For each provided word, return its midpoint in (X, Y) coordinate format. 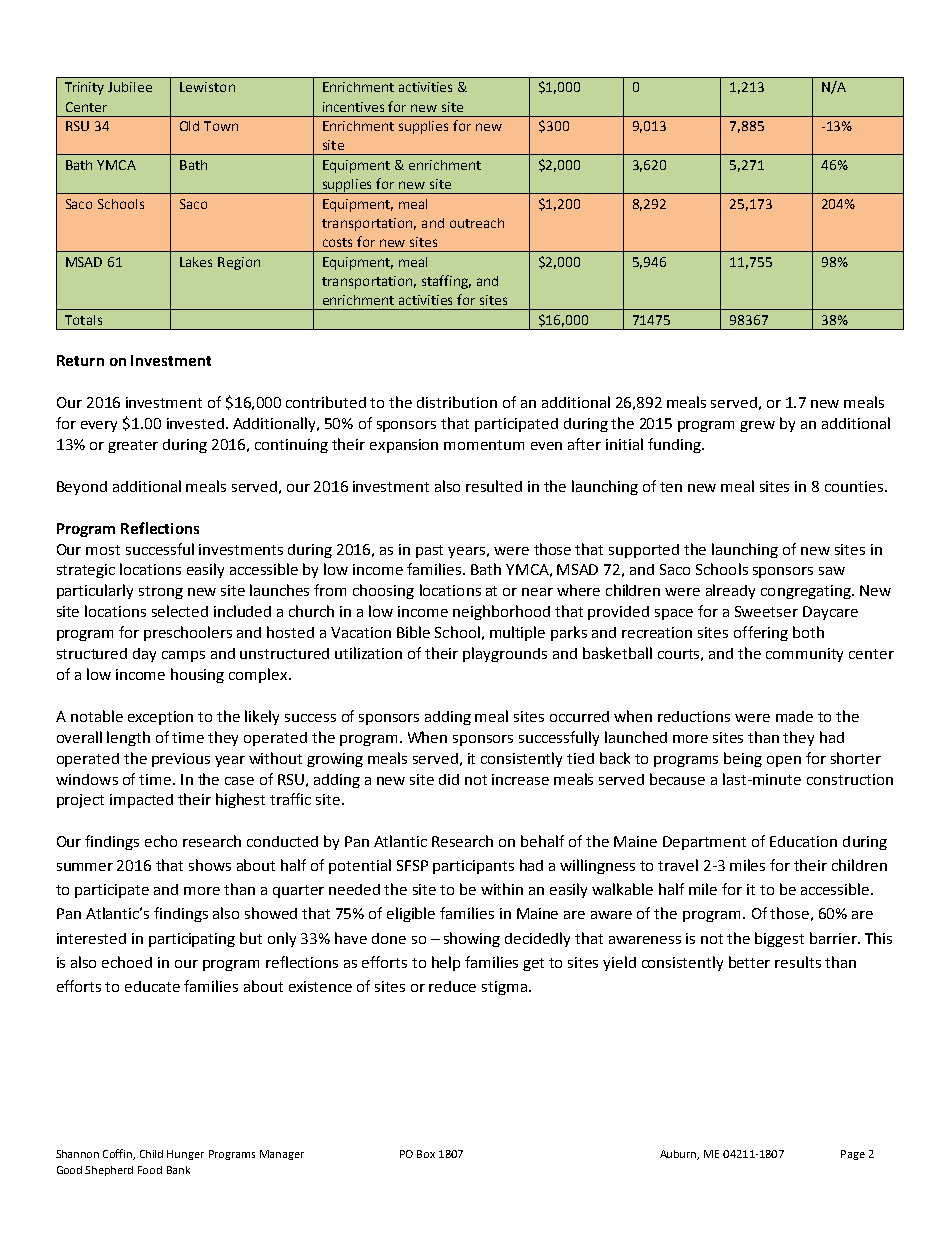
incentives (353, 107)
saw (832, 571)
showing (472, 939)
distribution (457, 402)
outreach (477, 223)
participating (192, 940)
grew (757, 426)
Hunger (185, 1155)
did (449, 779)
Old (189, 126)
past (429, 551)
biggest (779, 939)
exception (160, 718)
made (794, 716)
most (103, 550)
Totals (83, 320)
